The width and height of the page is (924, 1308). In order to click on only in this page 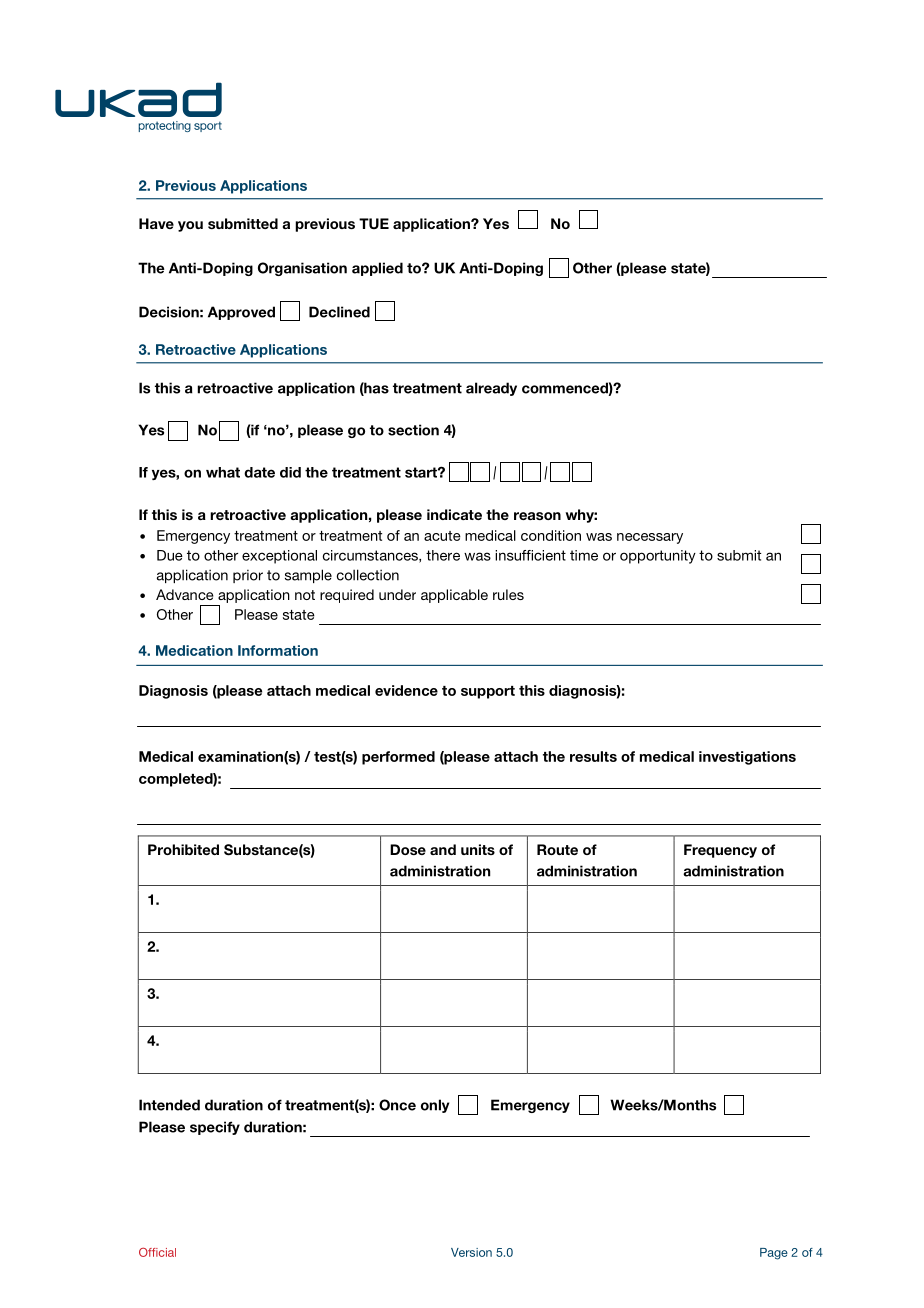, I will do `click(435, 1106)`.
